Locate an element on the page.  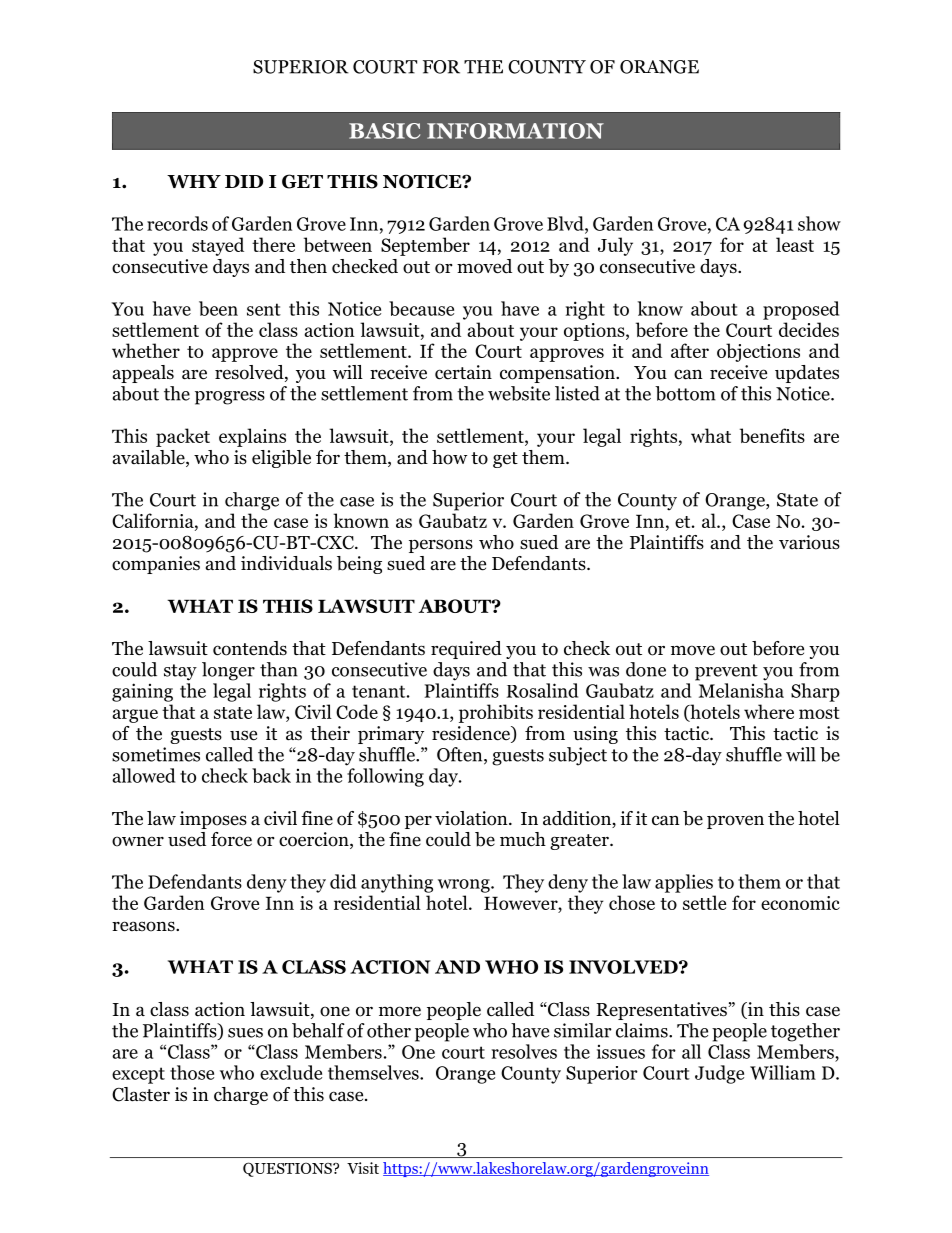
required is located at coordinates (466, 650).
